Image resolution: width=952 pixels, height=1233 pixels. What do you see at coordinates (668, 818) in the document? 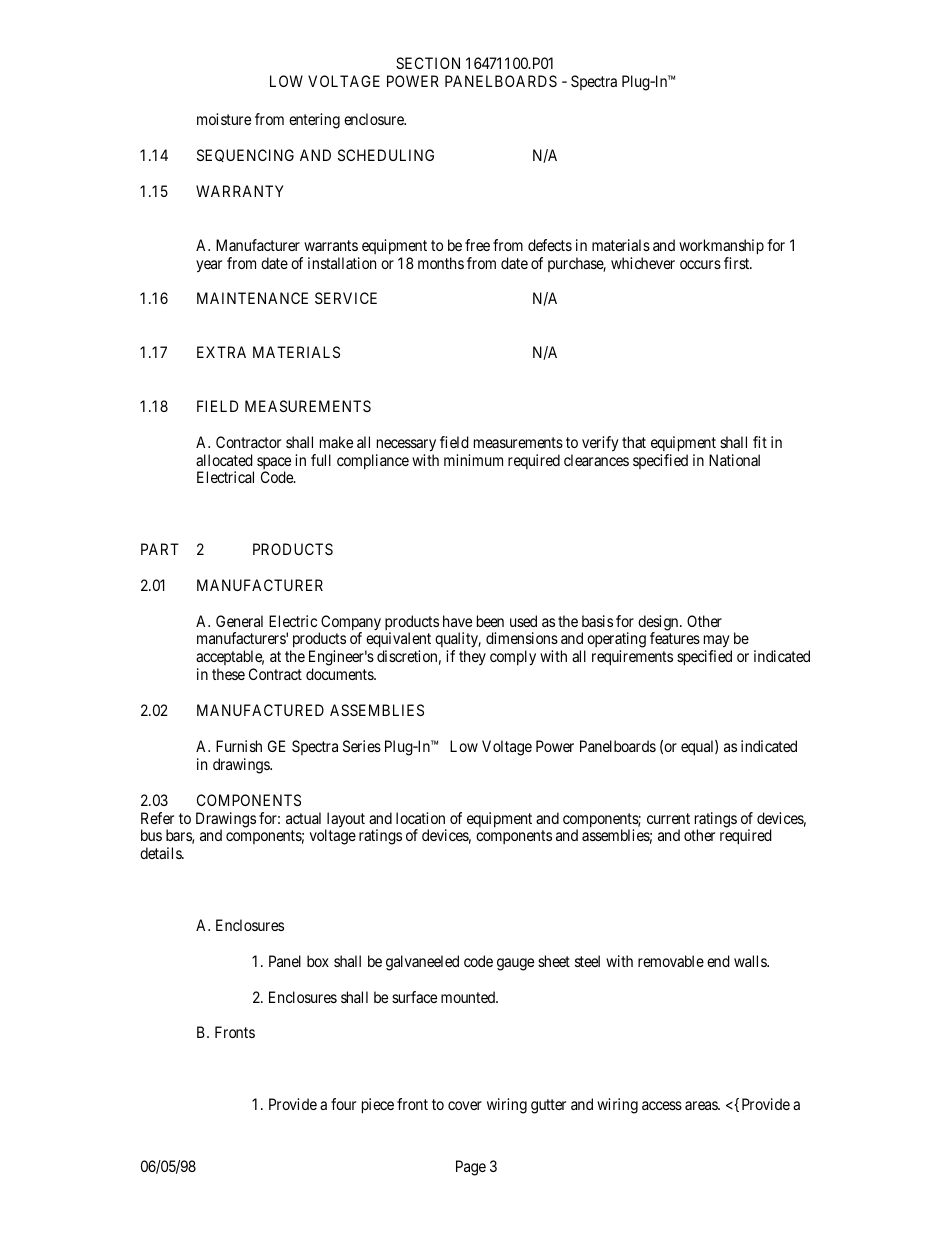
I see `current` at bounding box center [668, 818].
